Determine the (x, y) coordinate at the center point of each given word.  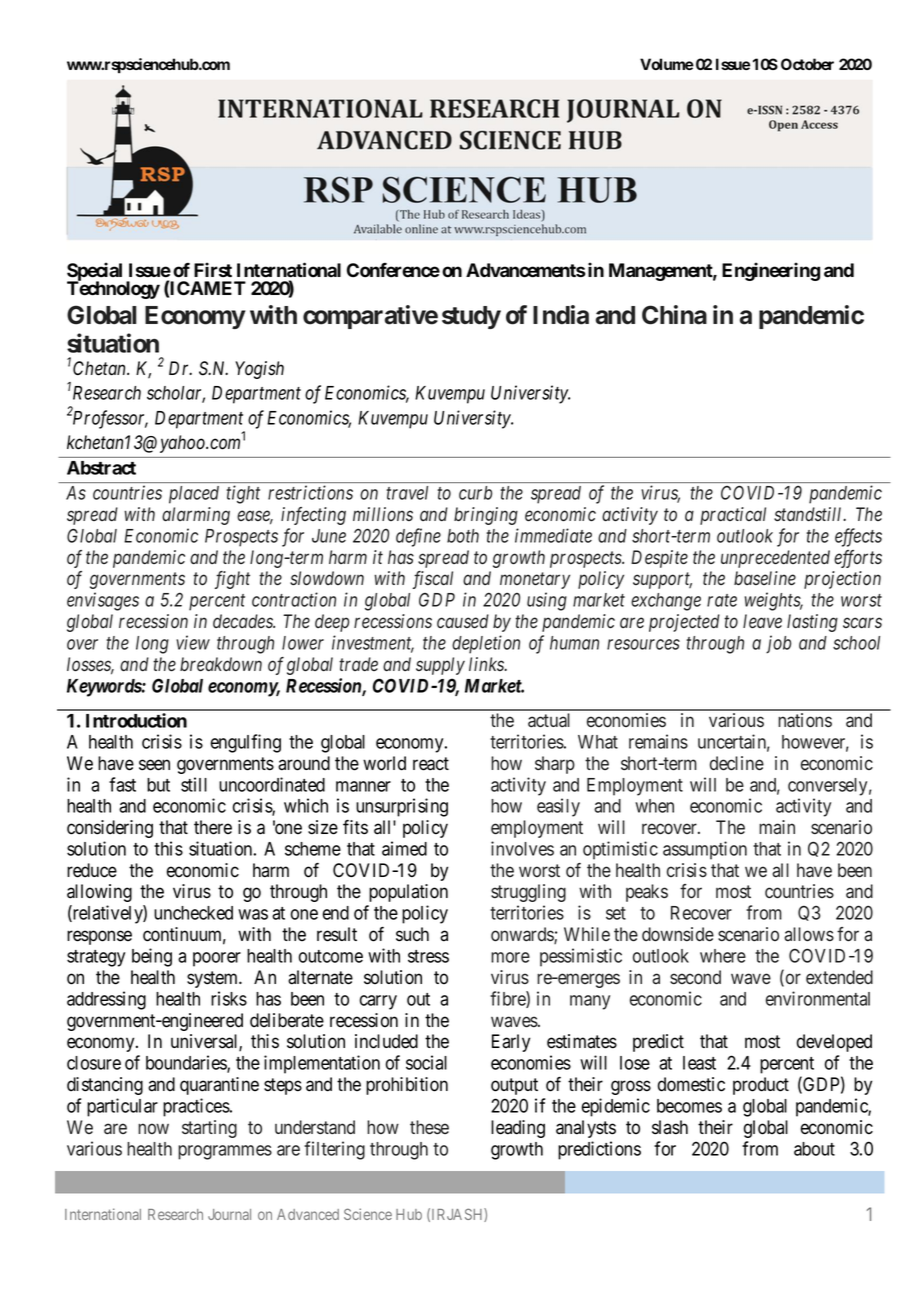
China (674, 315)
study (471, 317)
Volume (667, 64)
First (213, 269)
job (778, 644)
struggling (528, 893)
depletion (486, 644)
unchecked (193, 913)
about (814, 1149)
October (807, 64)
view (193, 642)
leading (518, 1129)
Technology (113, 289)
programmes (225, 1152)
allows (809, 934)
